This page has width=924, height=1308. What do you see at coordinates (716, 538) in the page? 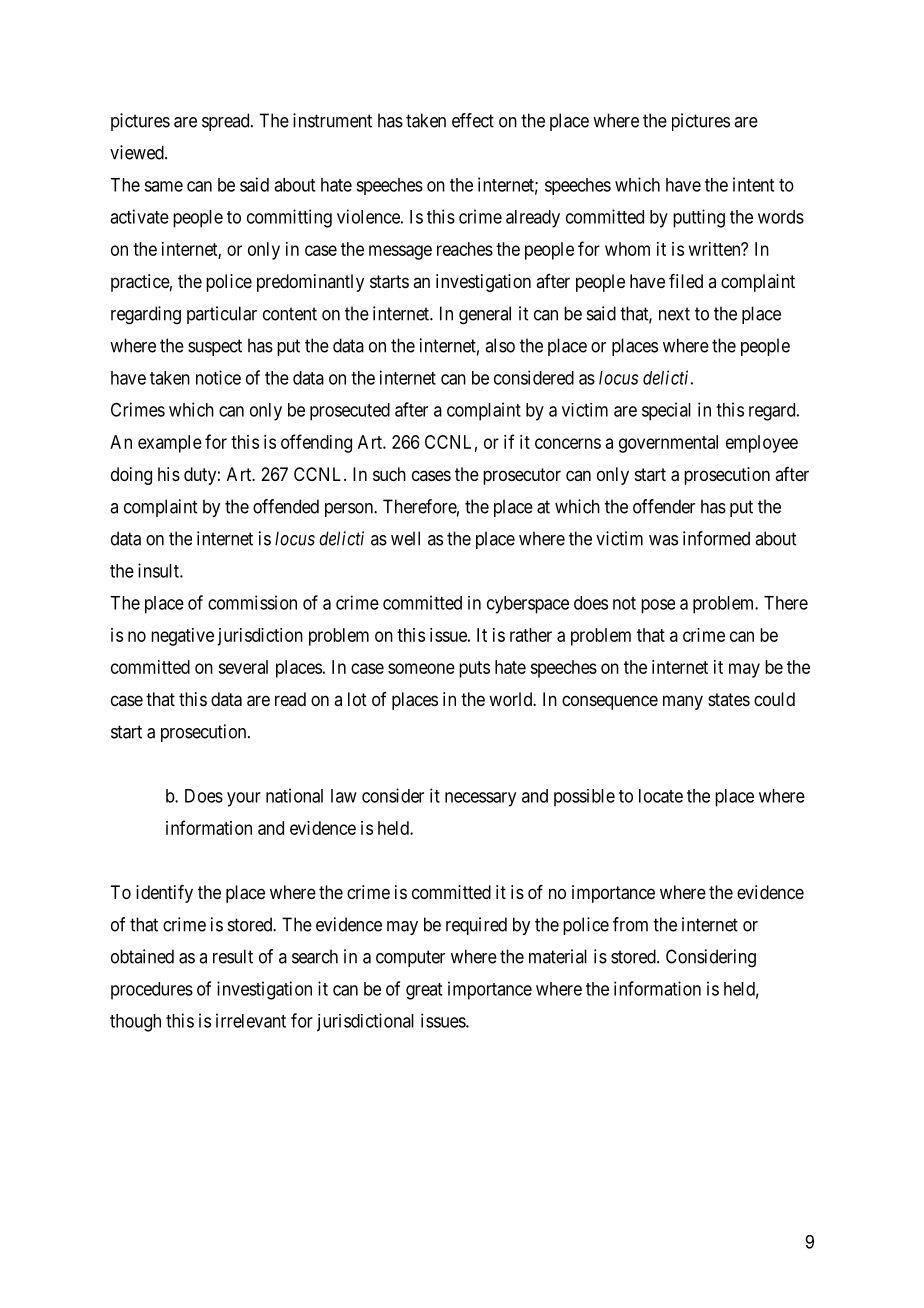
I see `informed` at bounding box center [716, 538].
